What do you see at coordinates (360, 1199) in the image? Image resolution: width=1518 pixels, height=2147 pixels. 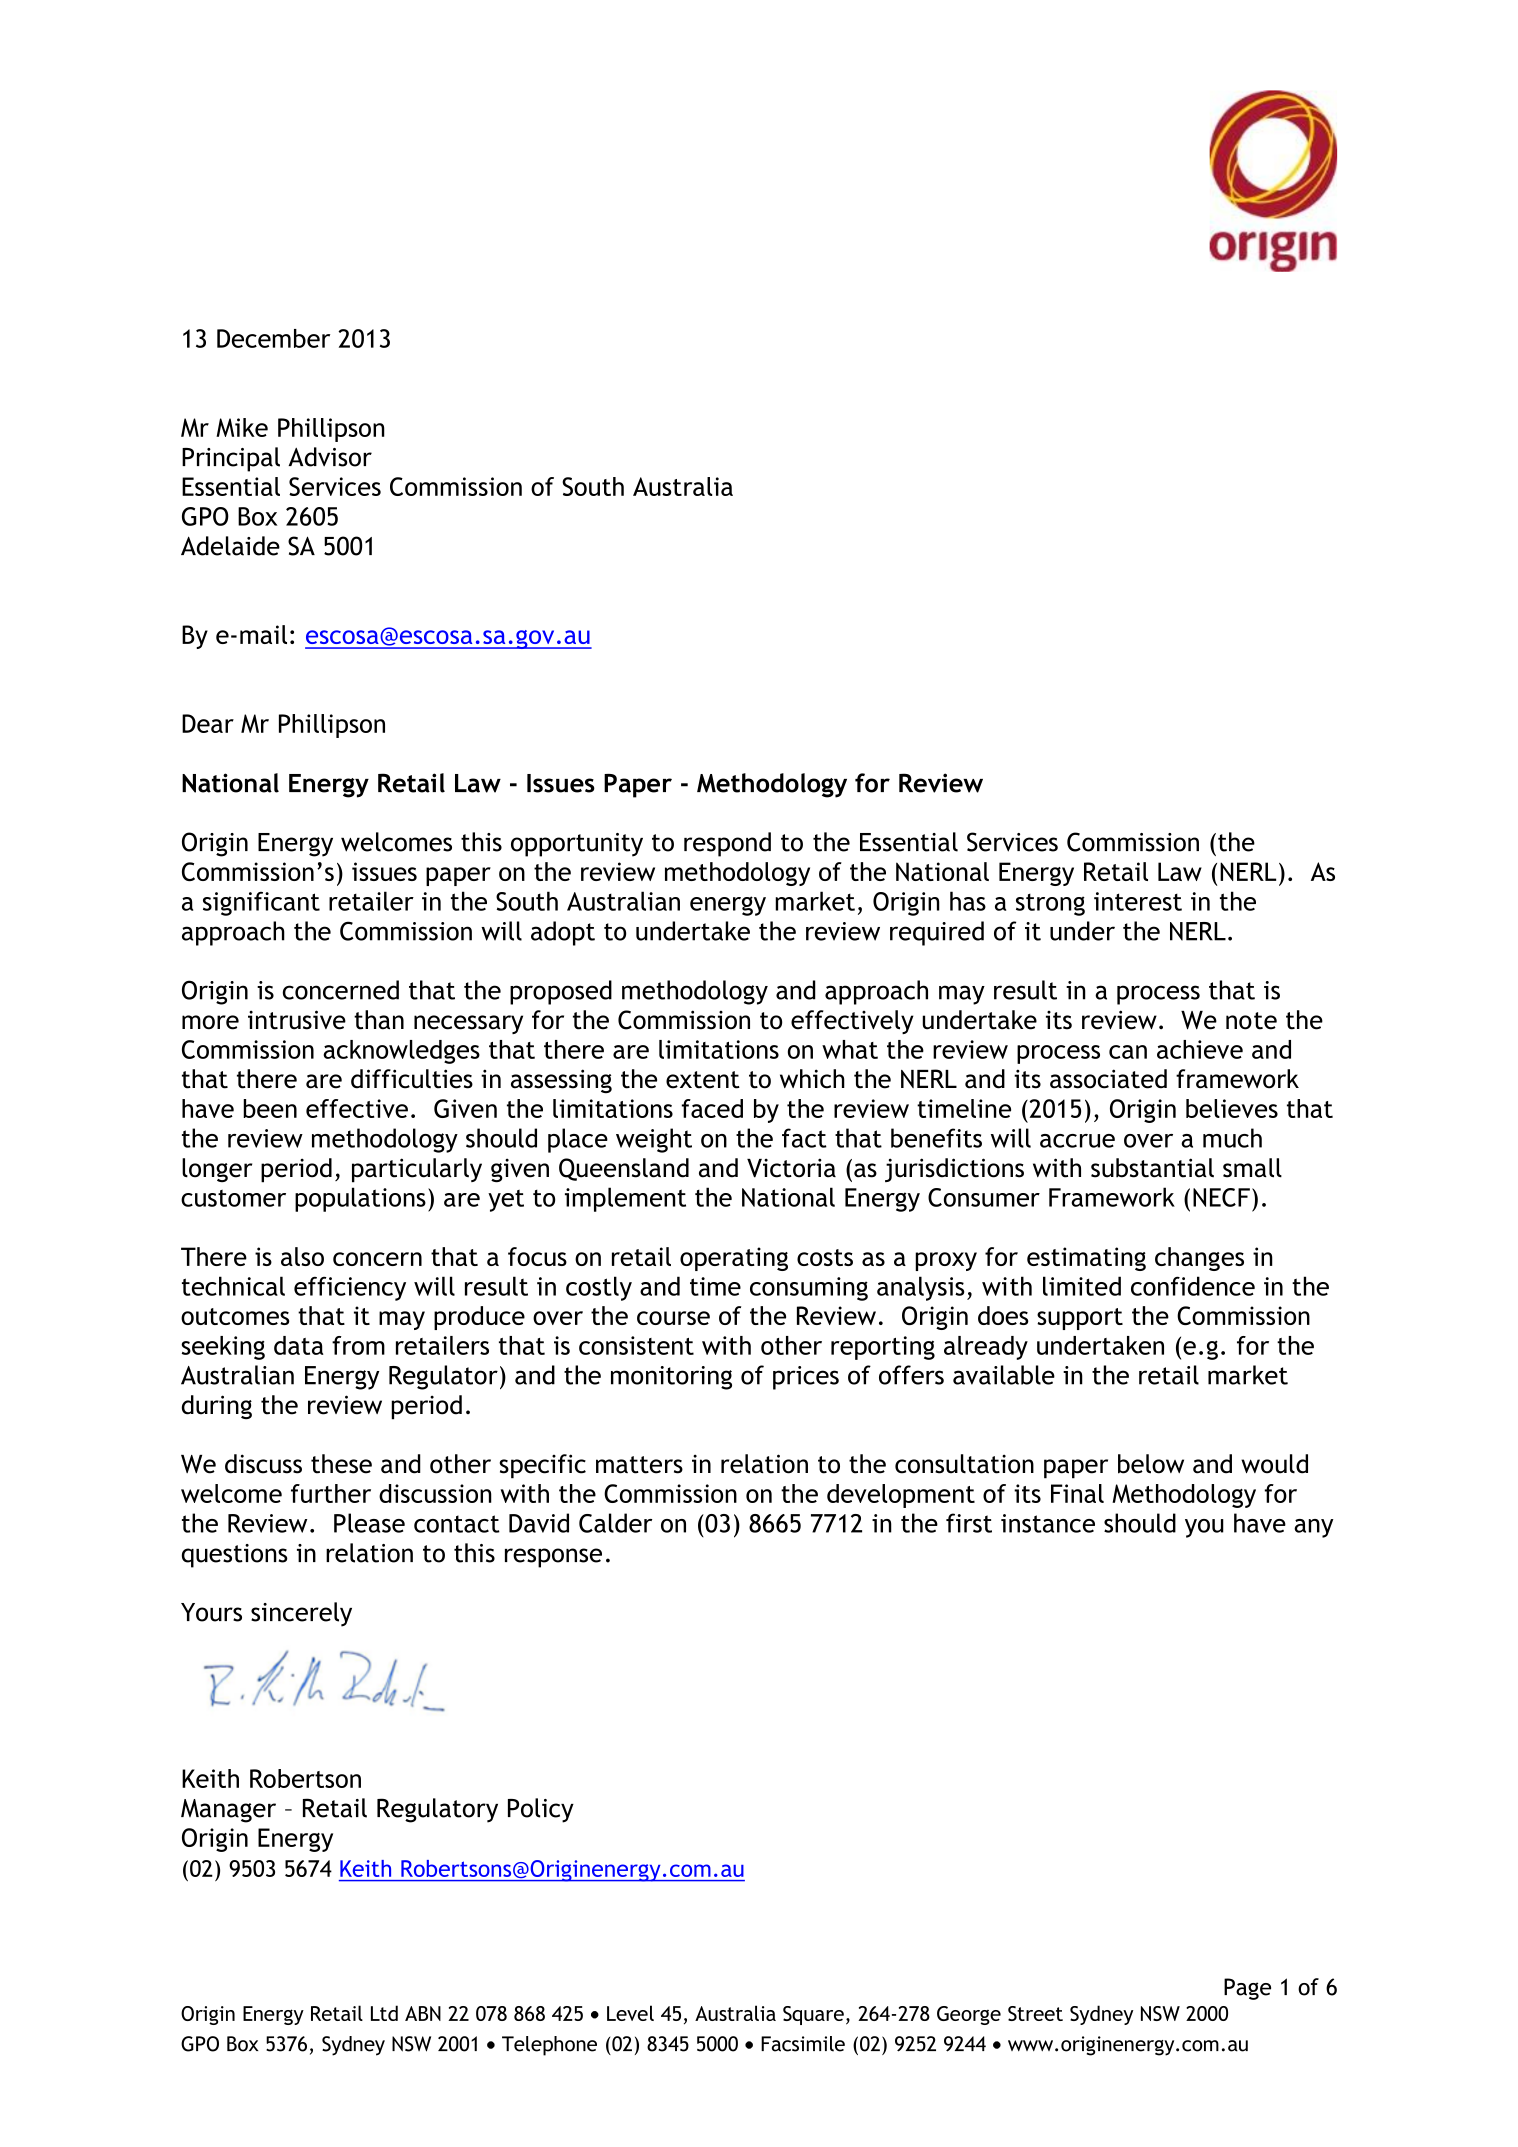 I see `populations` at bounding box center [360, 1199].
